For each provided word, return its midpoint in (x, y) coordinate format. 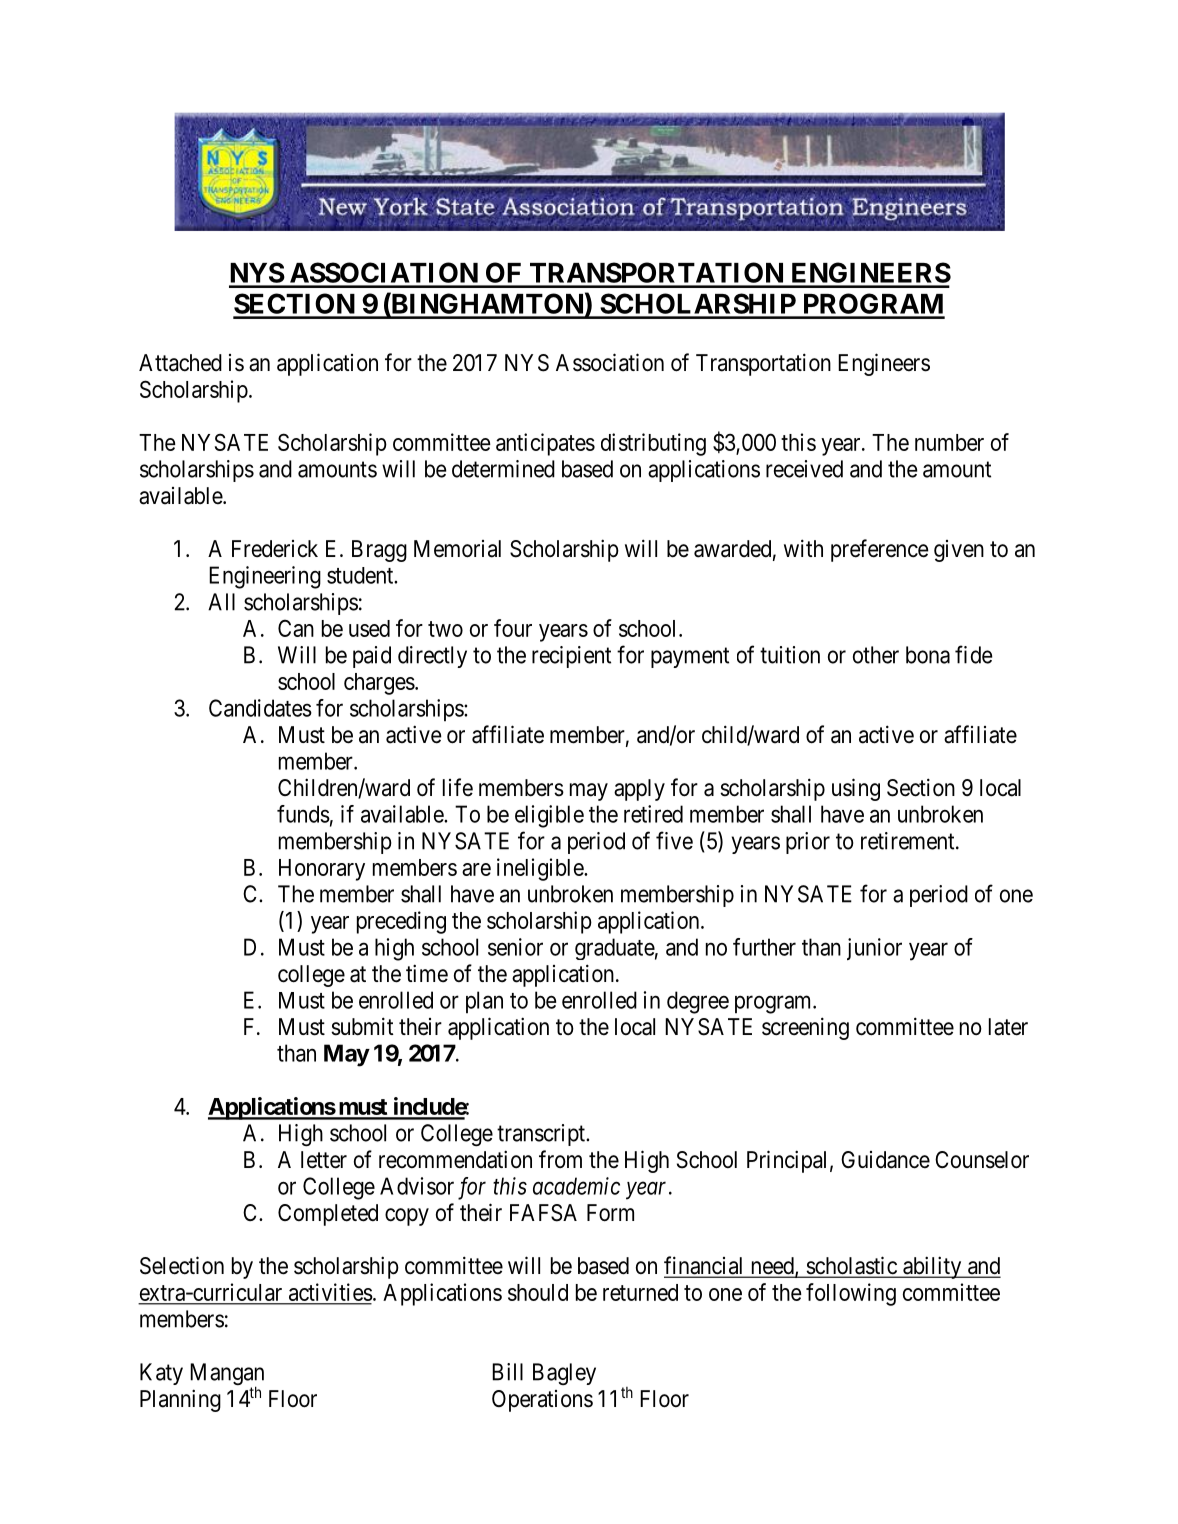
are (476, 869)
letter (324, 1160)
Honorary (322, 870)
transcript (542, 1135)
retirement (909, 841)
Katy (161, 1374)
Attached (180, 363)
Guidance (885, 1160)
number (949, 442)
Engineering (265, 577)
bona (928, 655)
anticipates (545, 444)
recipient (571, 657)
